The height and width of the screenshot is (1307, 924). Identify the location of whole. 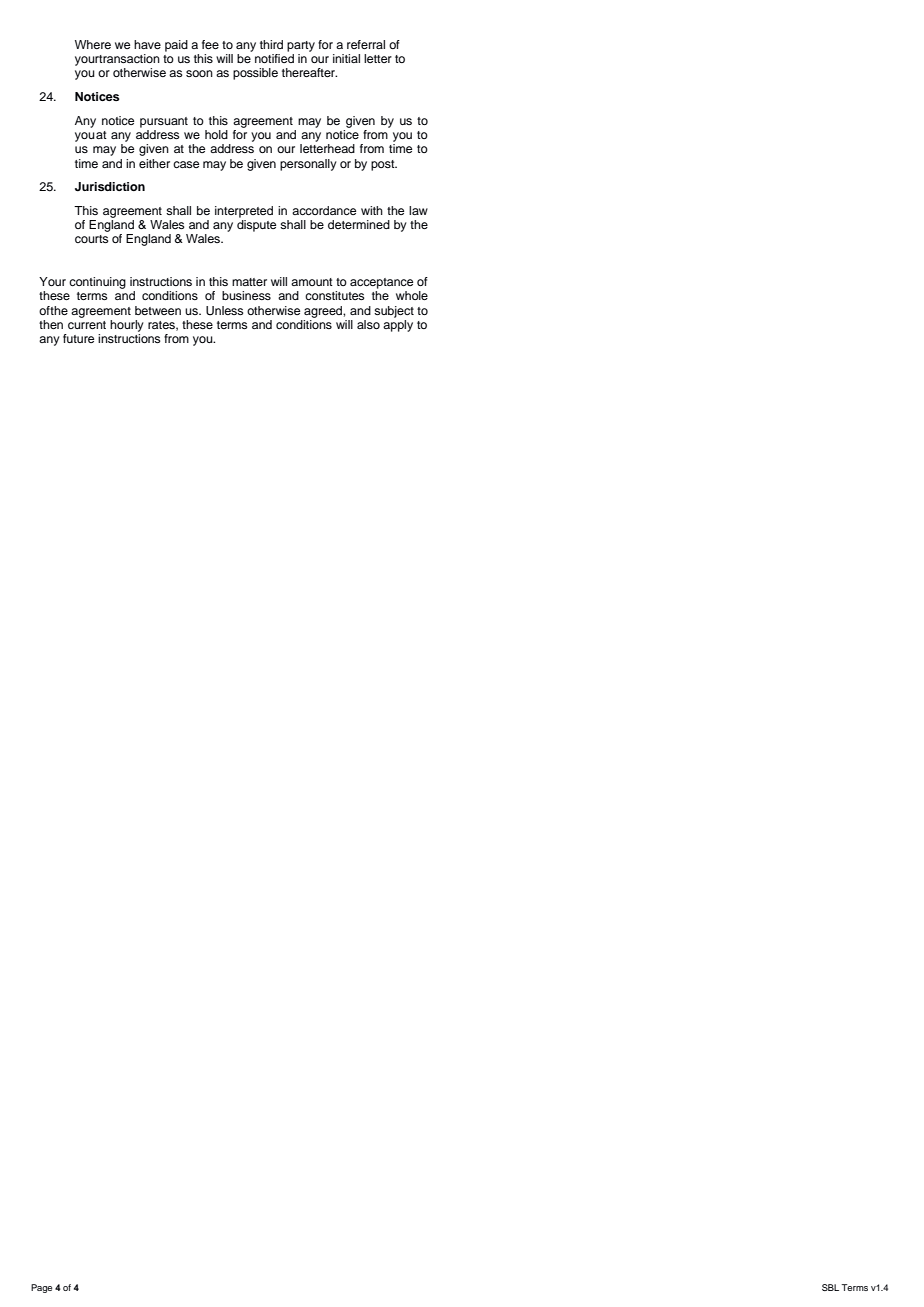
(412, 295).
